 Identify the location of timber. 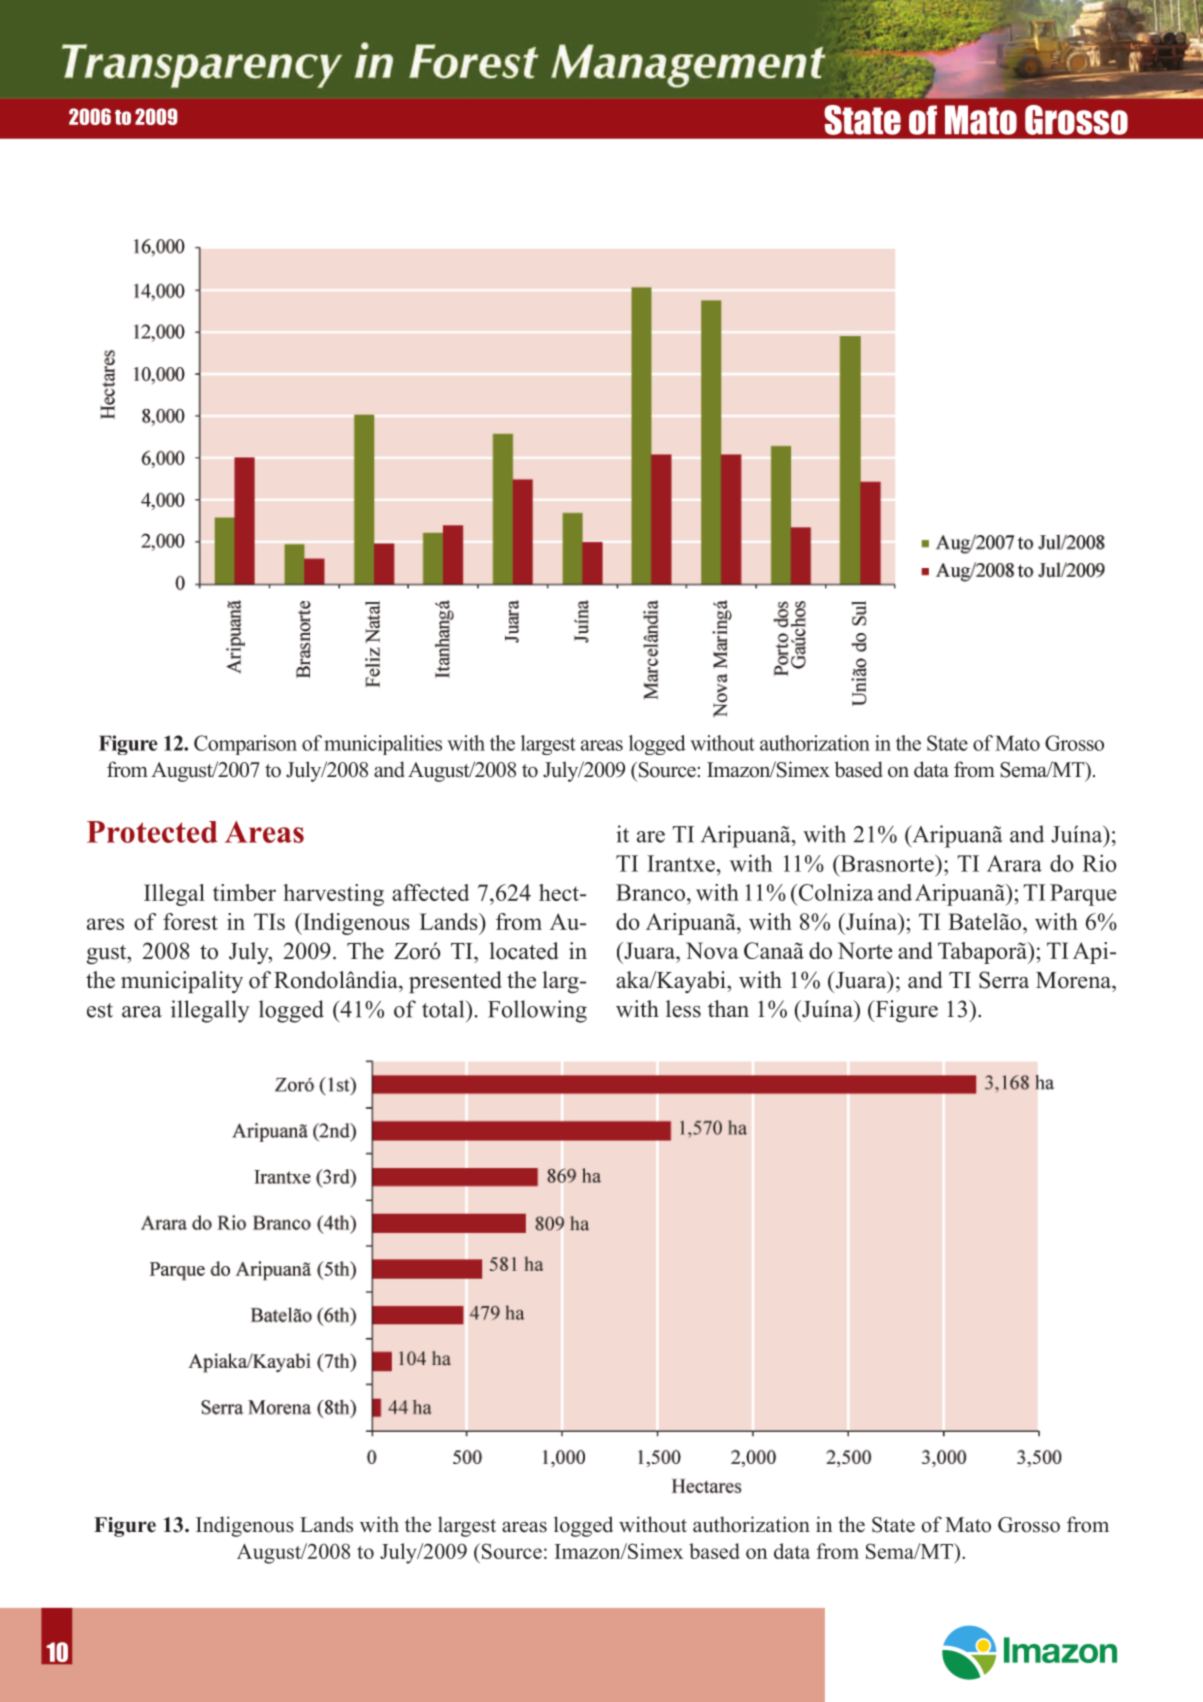
(244, 892).
